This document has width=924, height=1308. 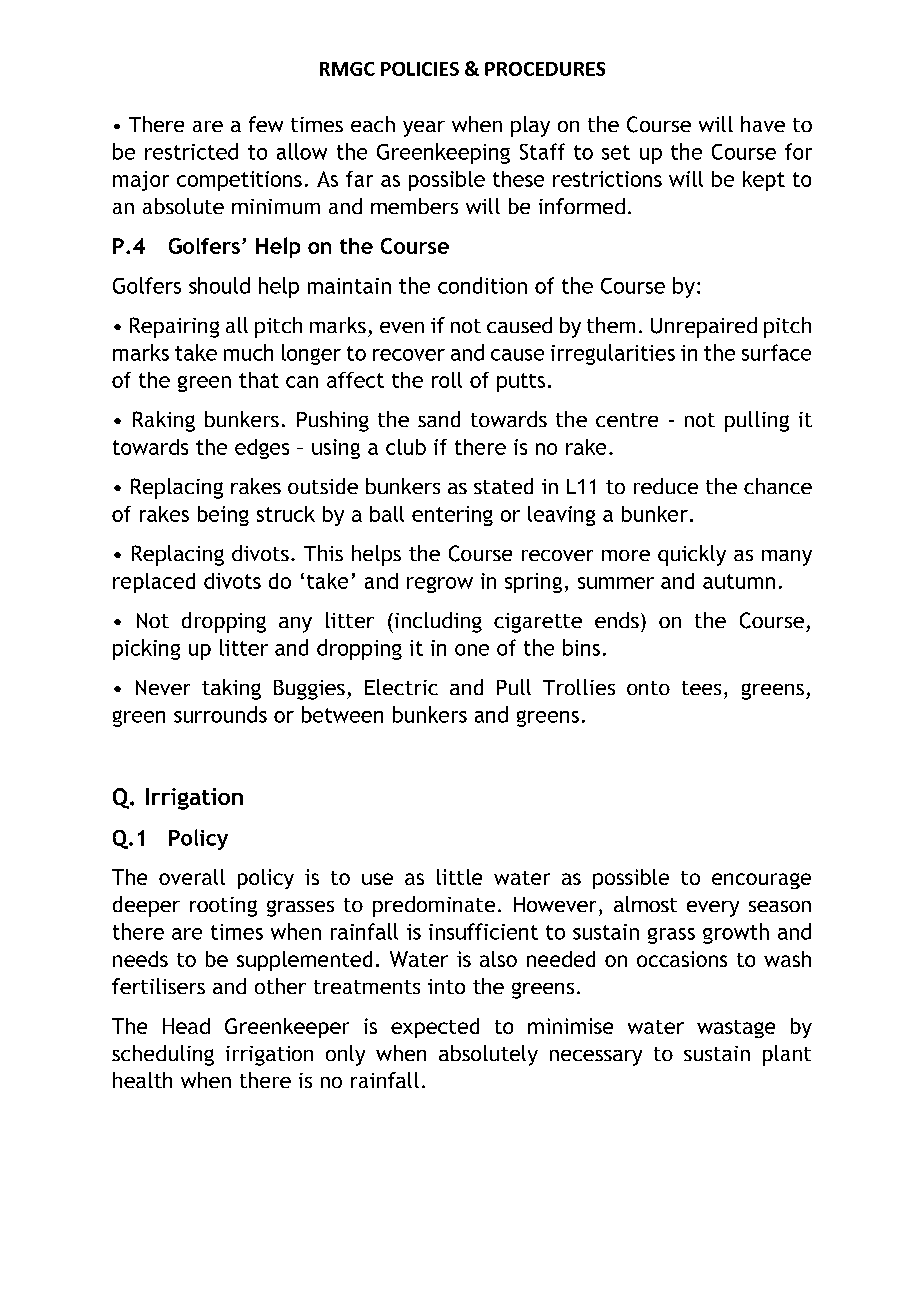 What do you see at coordinates (266, 124) in the document?
I see `few` at bounding box center [266, 124].
